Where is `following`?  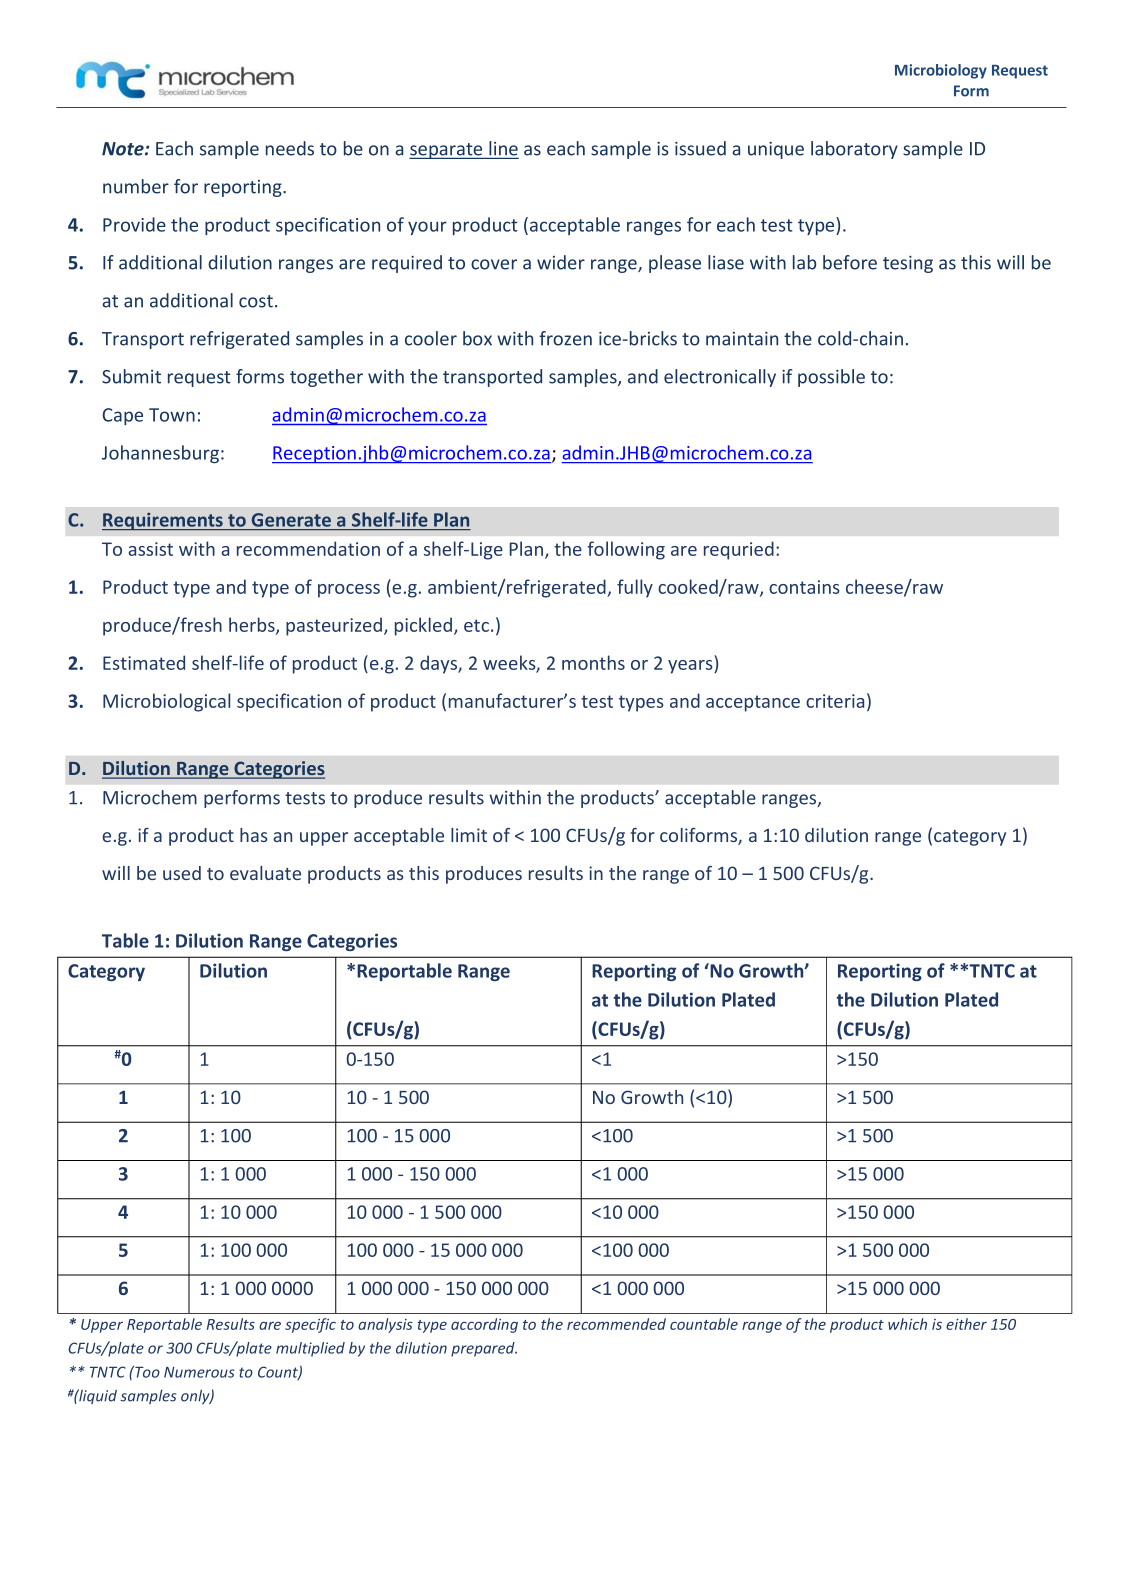
following is located at coordinates (626, 550).
